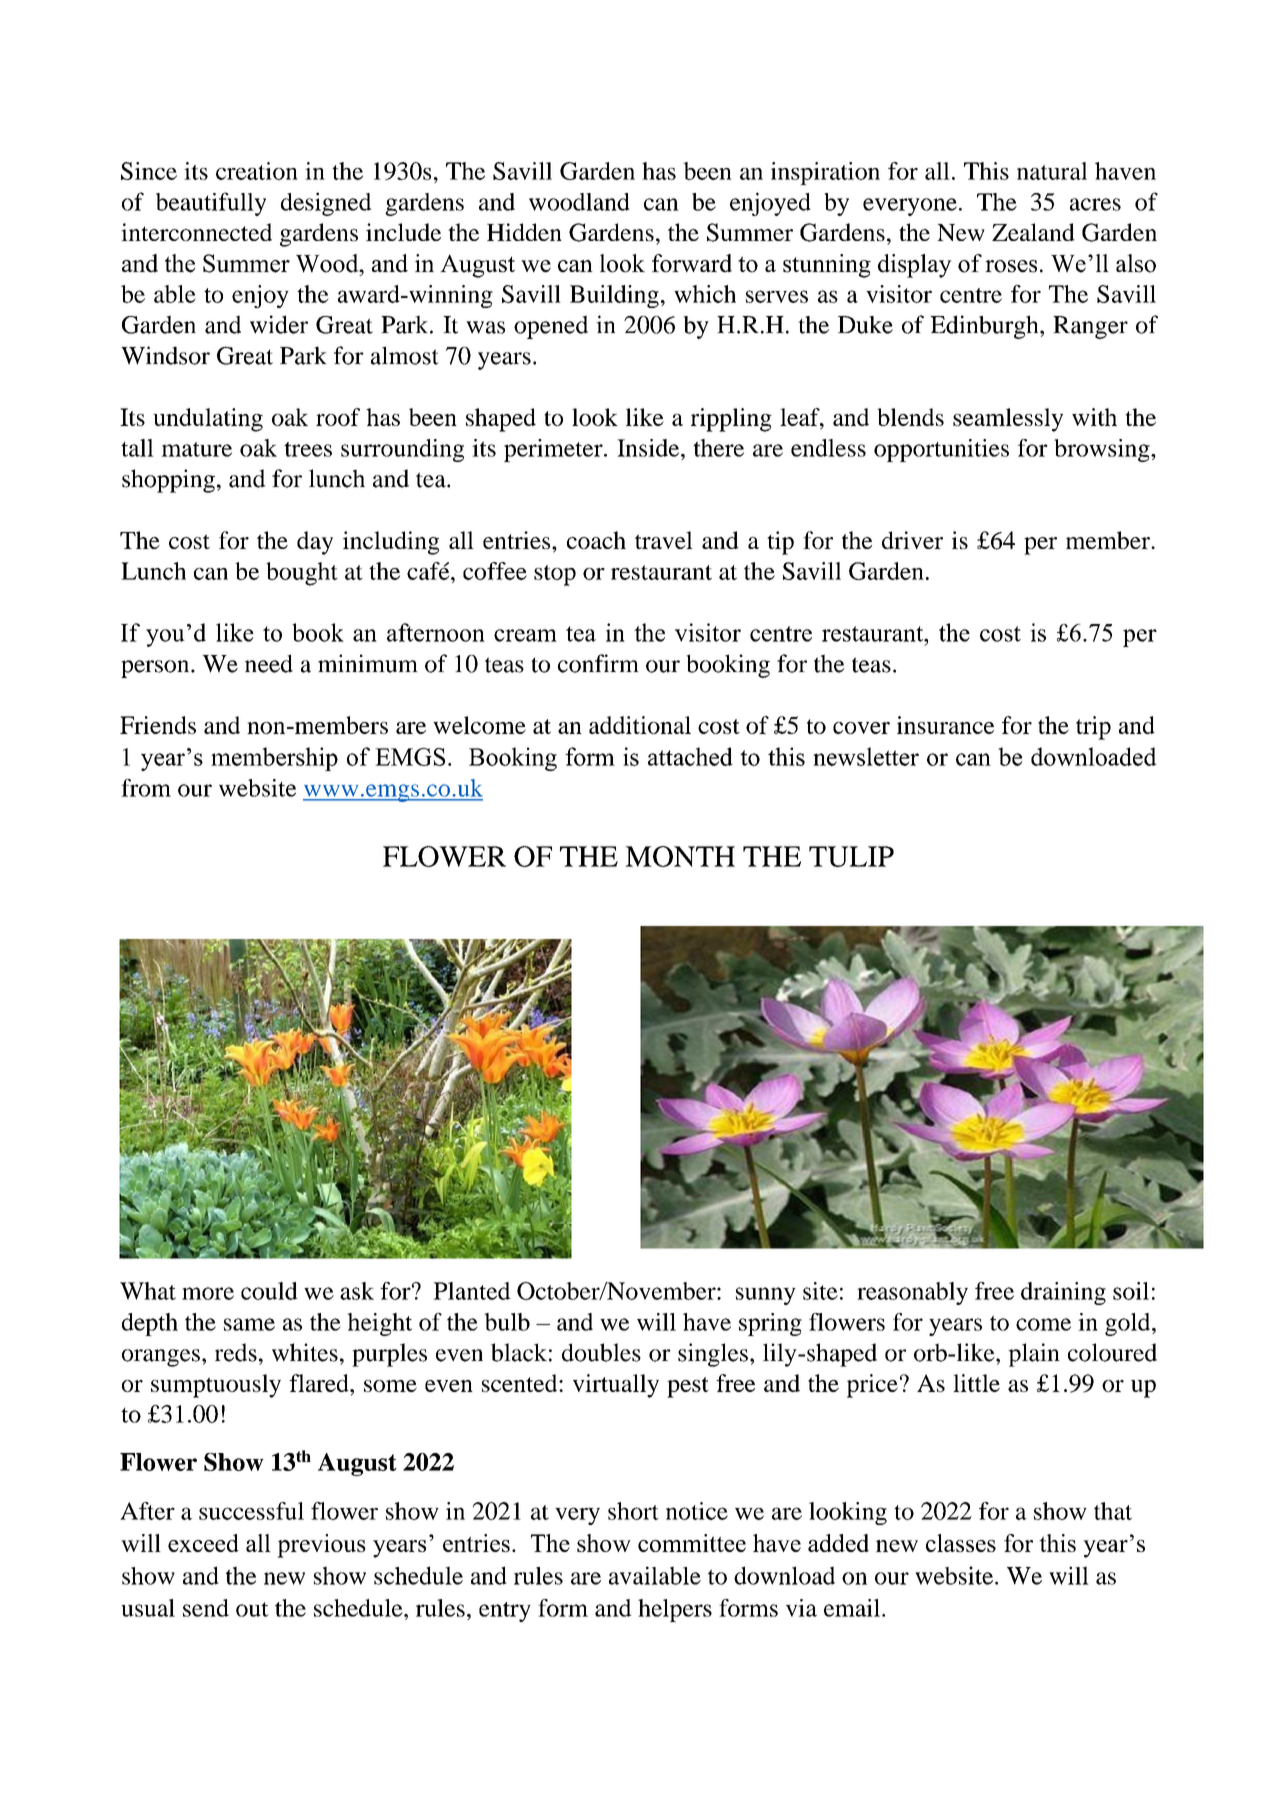  Describe the element at coordinates (1093, 728) in the screenshot. I see `trip` at that location.
